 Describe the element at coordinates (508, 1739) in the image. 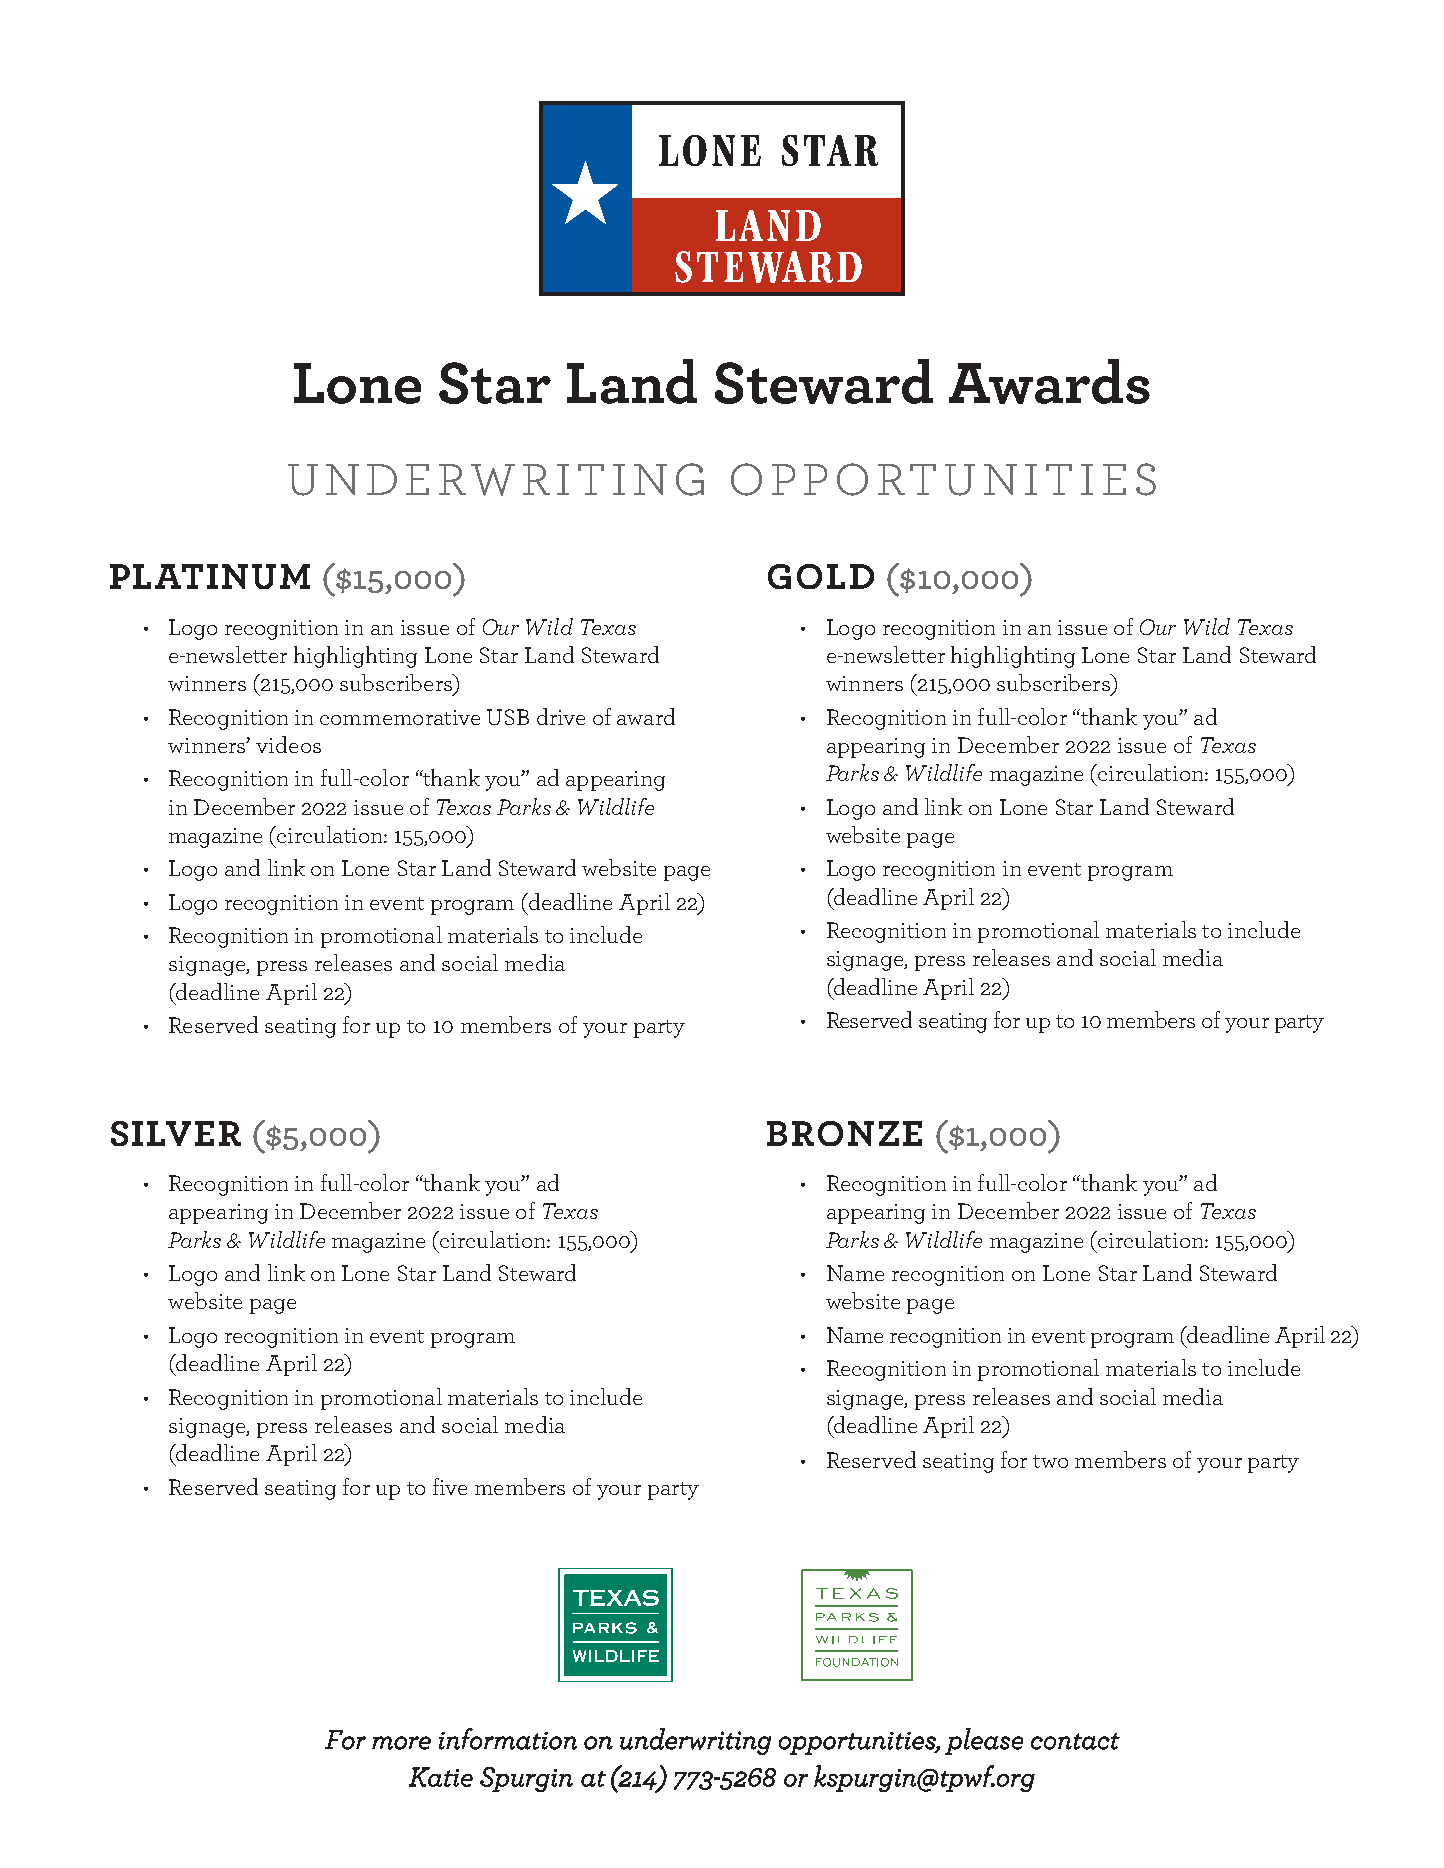

I see `information` at that location.
